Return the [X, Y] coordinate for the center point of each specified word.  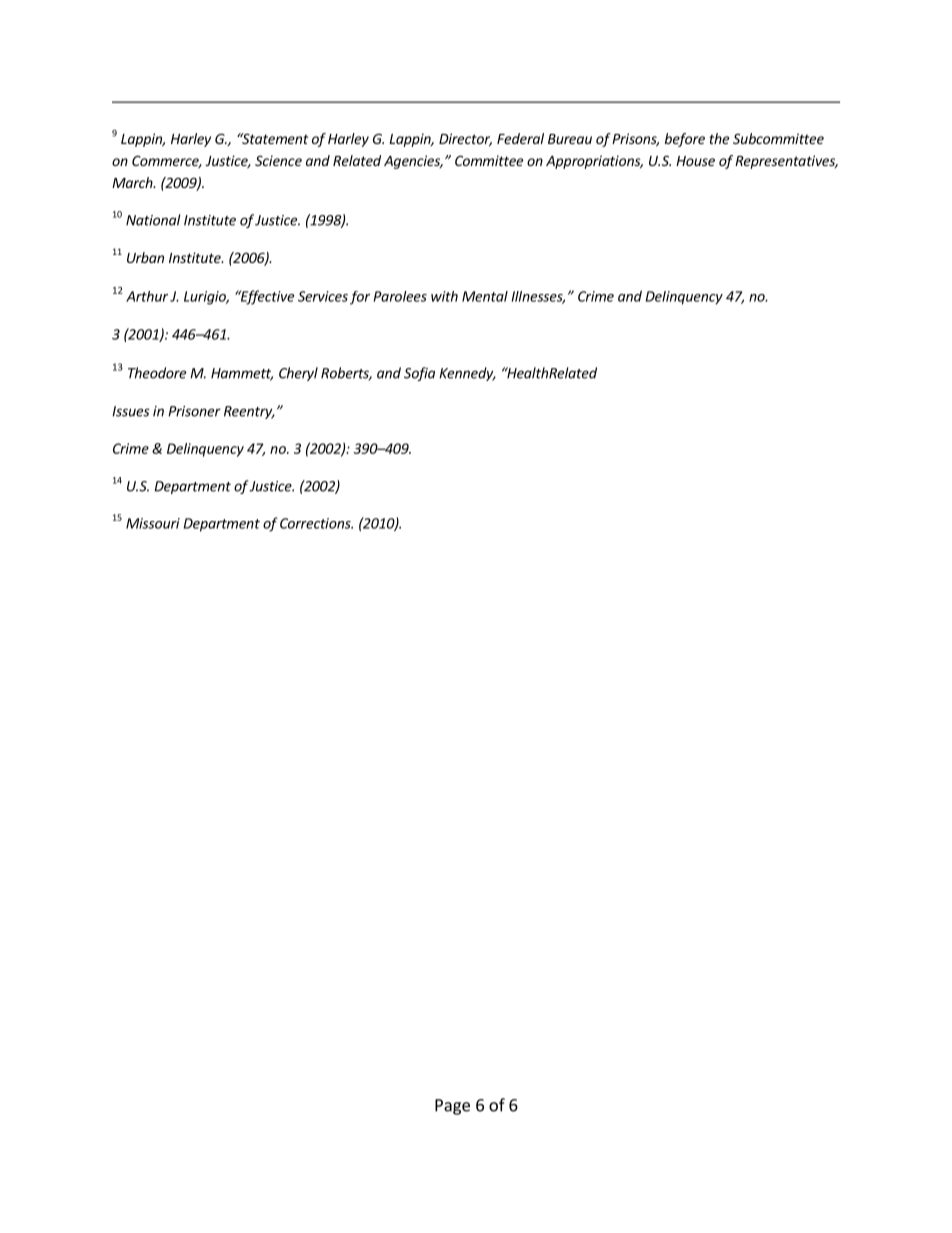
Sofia [419, 374]
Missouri [153, 523]
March [133, 182]
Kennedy [467, 374]
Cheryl [298, 374]
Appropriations [594, 162]
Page [452, 1107]
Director [465, 139]
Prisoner [194, 411]
